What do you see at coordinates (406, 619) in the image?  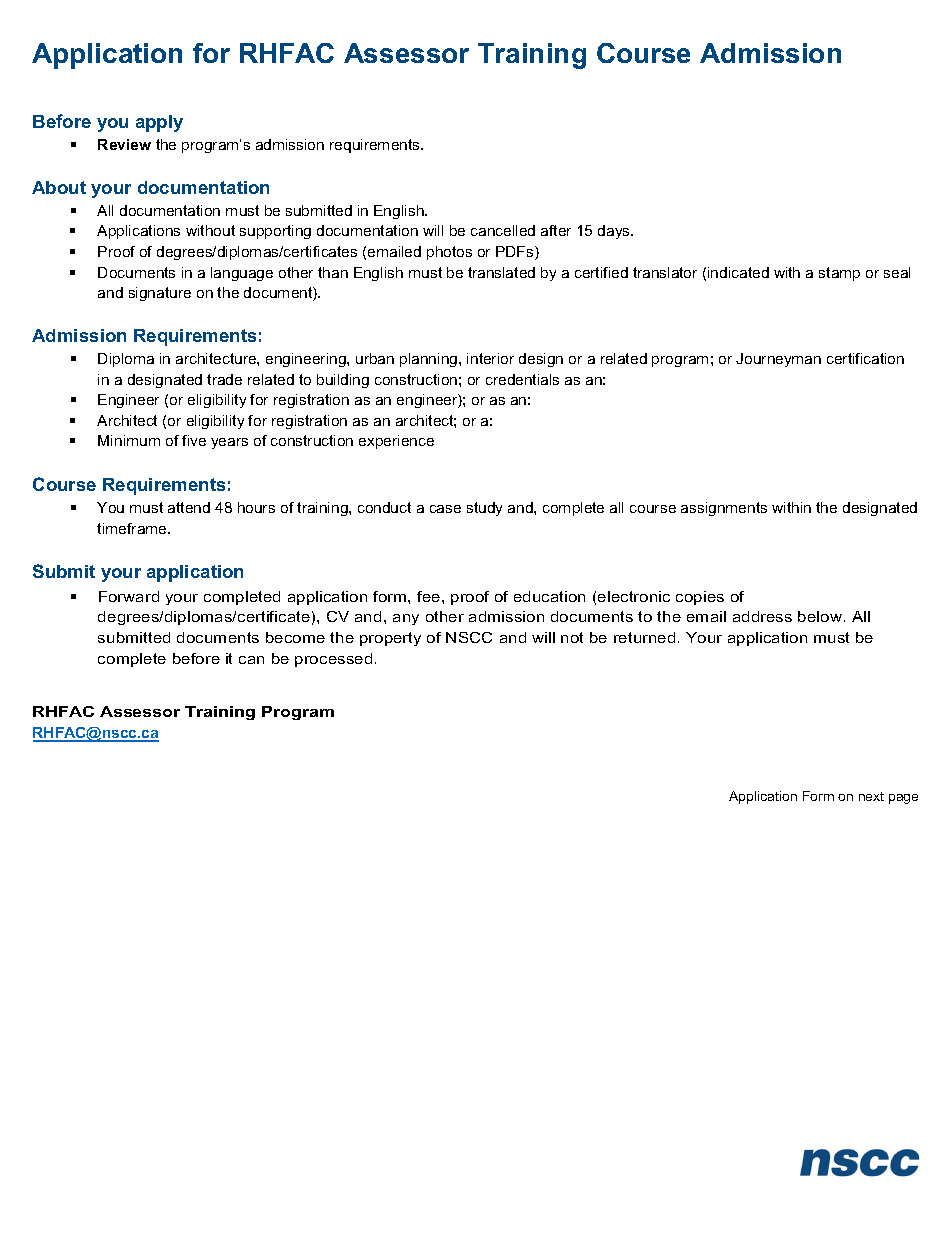 I see `any` at bounding box center [406, 619].
